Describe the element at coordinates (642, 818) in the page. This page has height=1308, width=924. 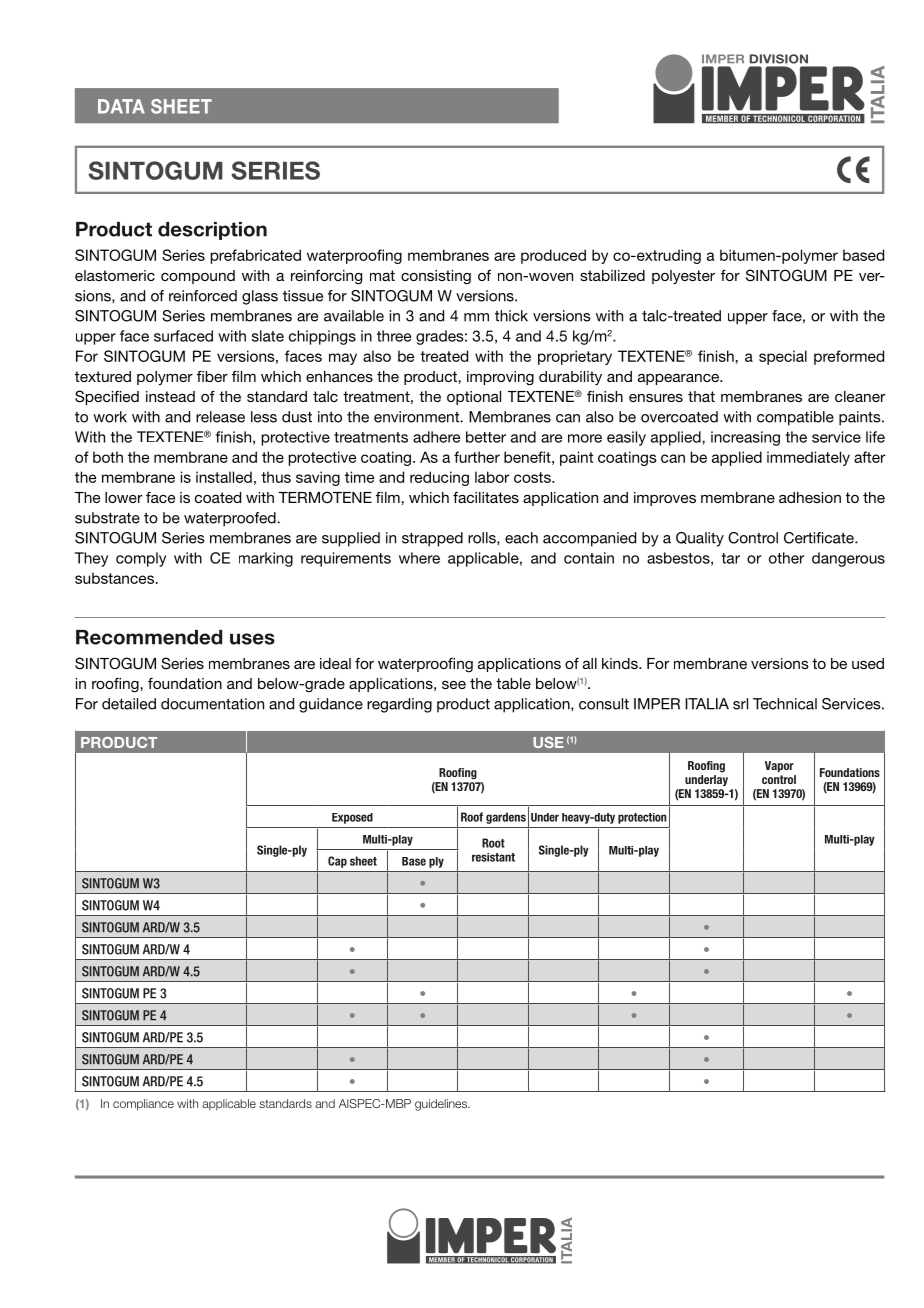
I see `protection` at that location.
